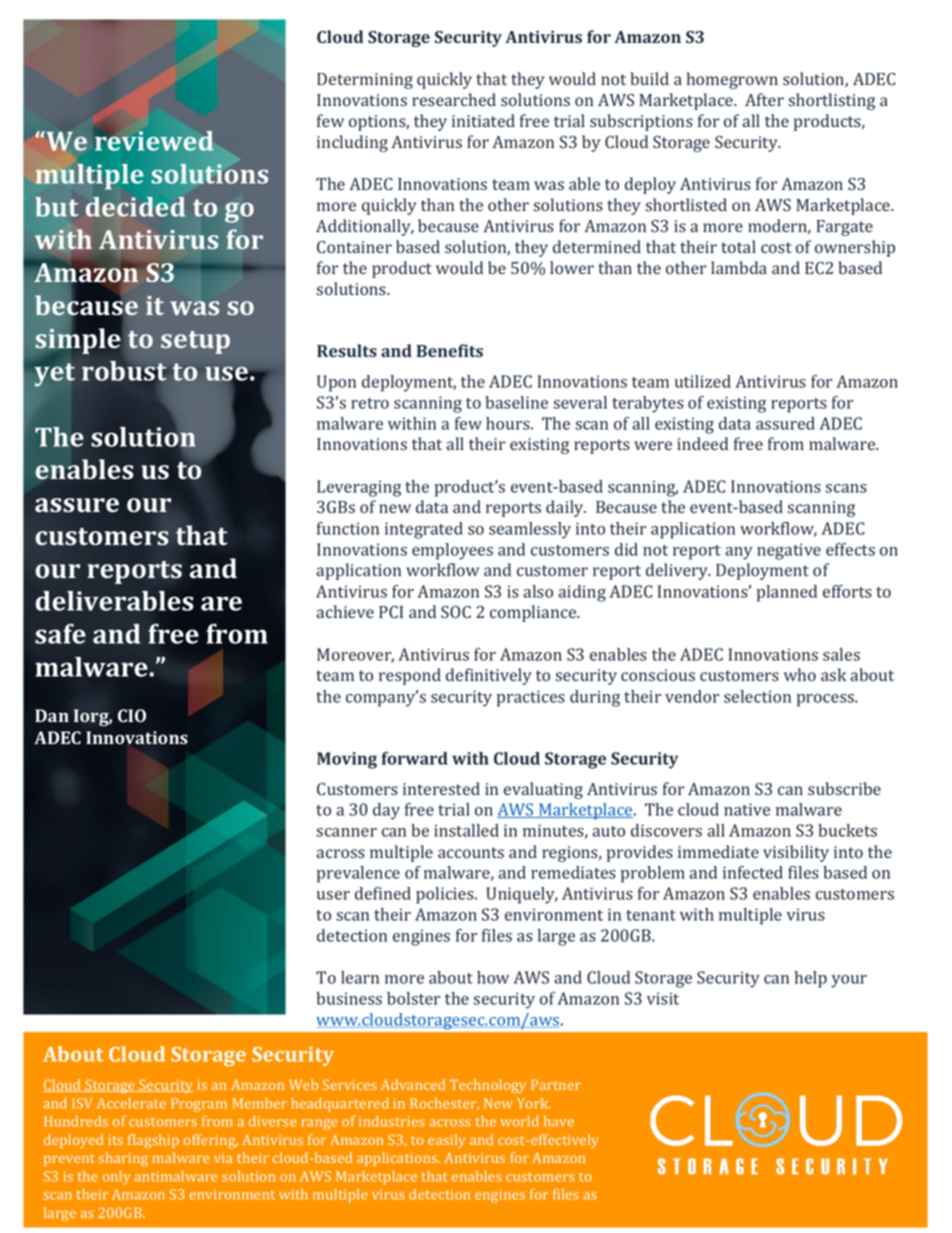 This image has width=952, height=1233. Describe the element at coordinates (764, 99) in the image. I see `After` at that location.
